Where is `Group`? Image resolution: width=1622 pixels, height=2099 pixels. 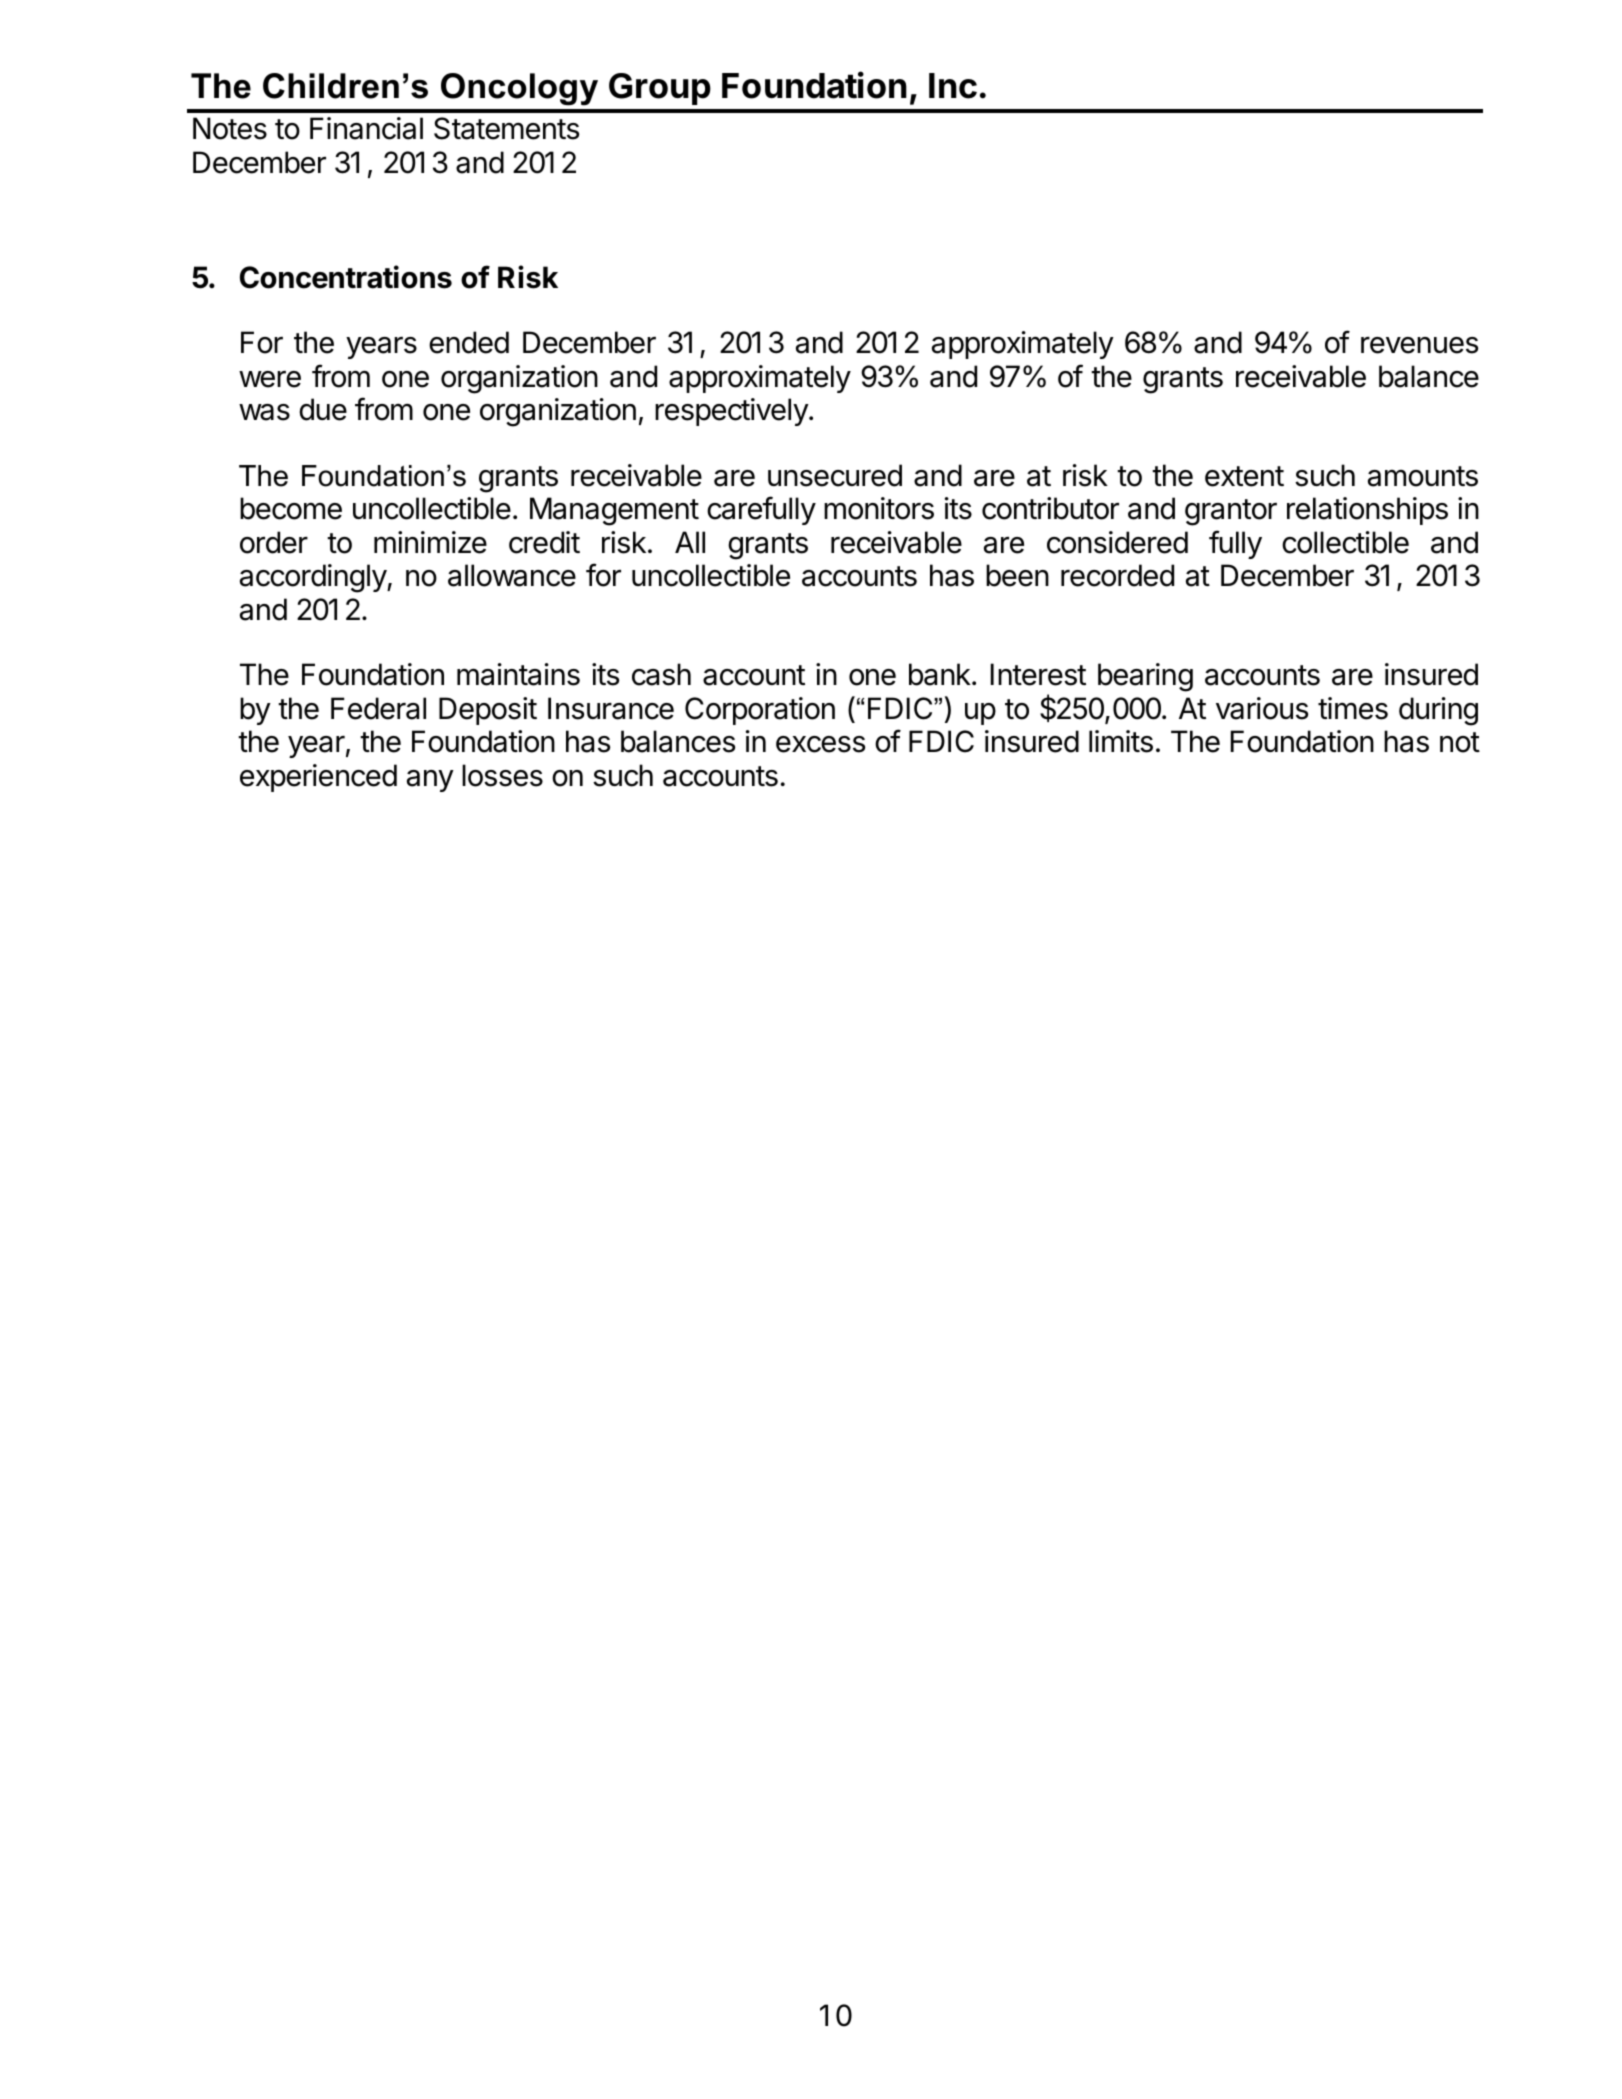
Group is located at coordinates (660, 89).
